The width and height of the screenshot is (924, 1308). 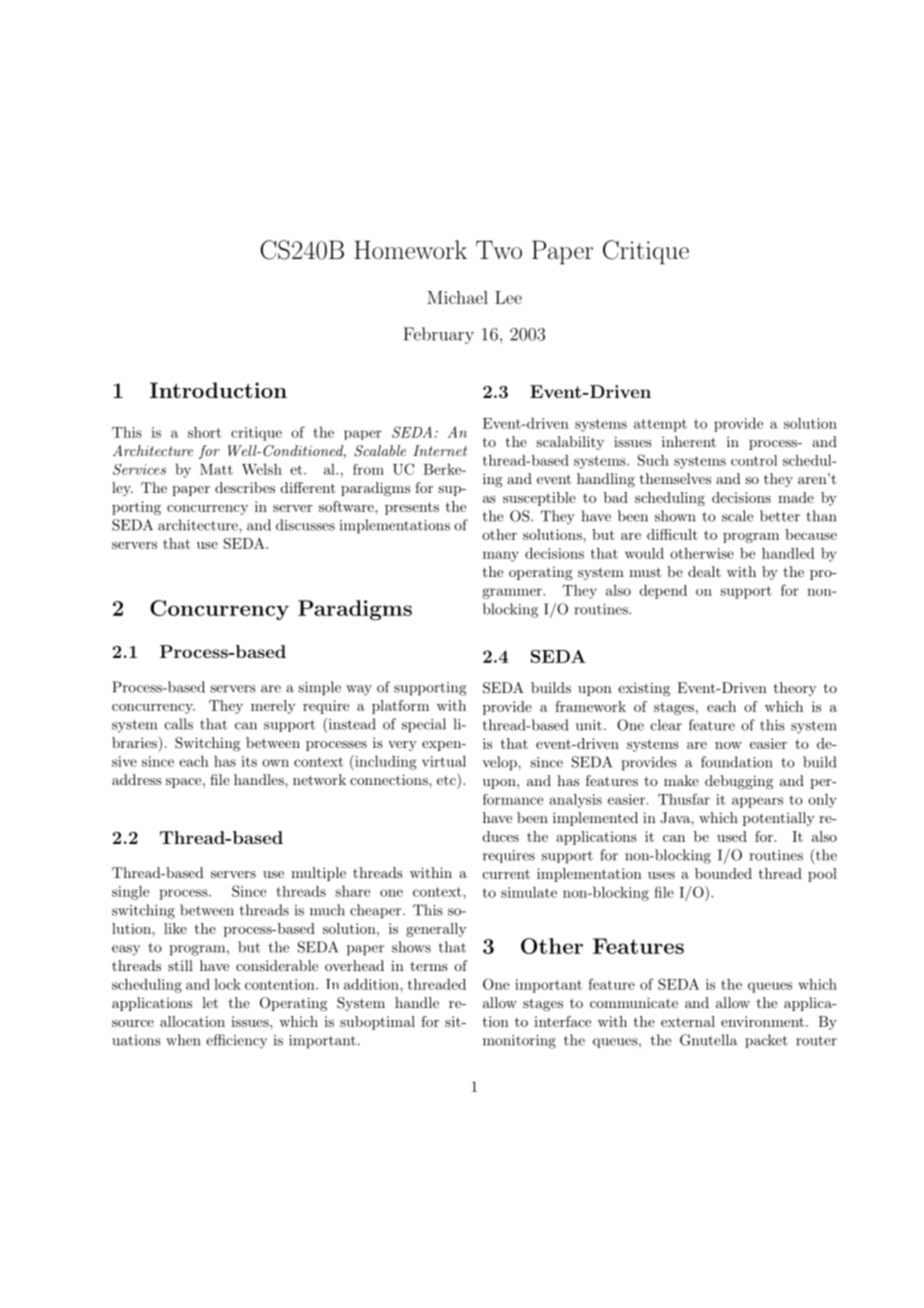 I want to click on merely, so click(x=273, y=707).
